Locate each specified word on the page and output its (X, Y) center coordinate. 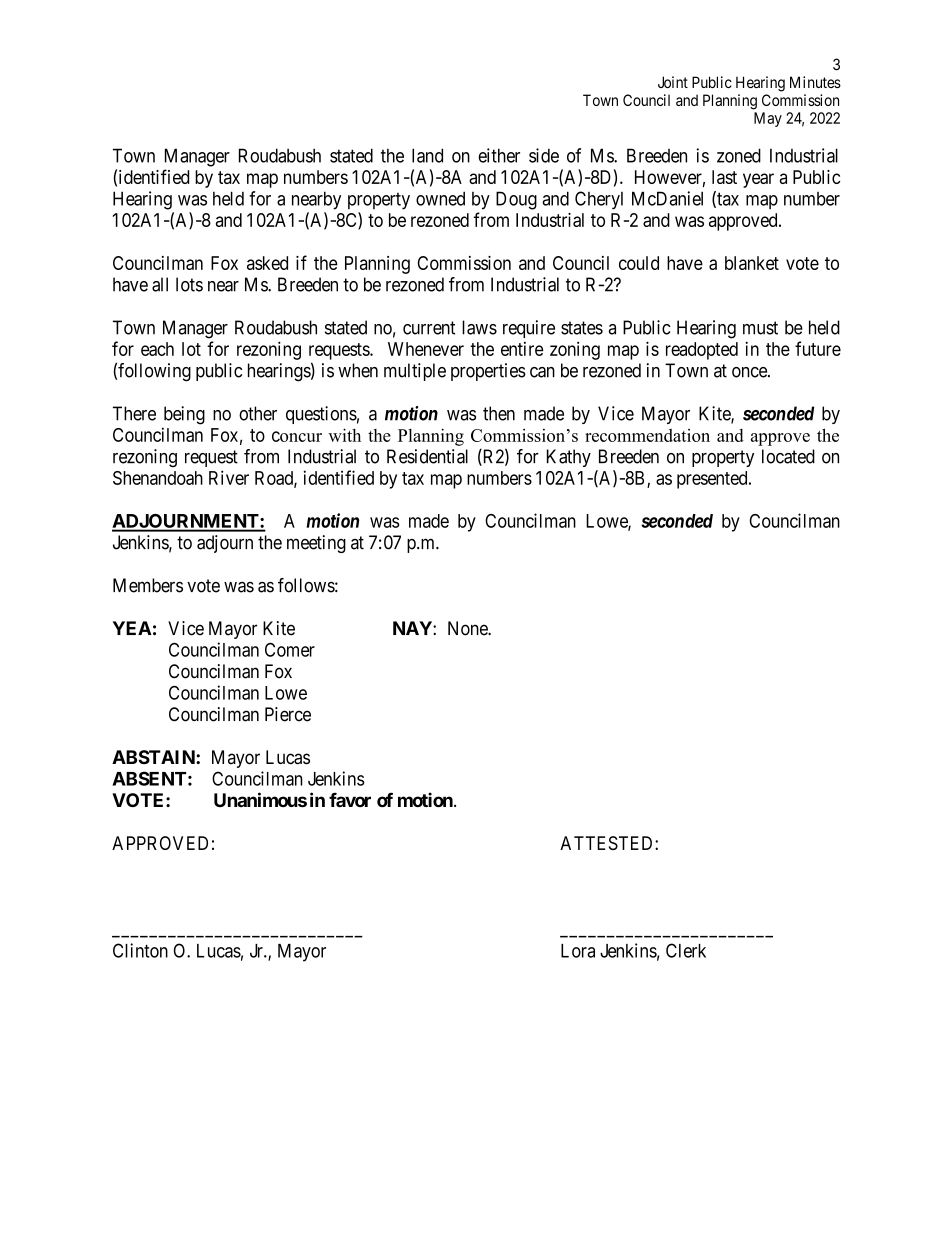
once (750, 372)
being (184, 415)
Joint (673, 82)
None (468, 628)
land (427, 155)
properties (488, 372)
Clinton (140, 950)
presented (713, 480)
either (499, 155)
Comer (290, 650)
